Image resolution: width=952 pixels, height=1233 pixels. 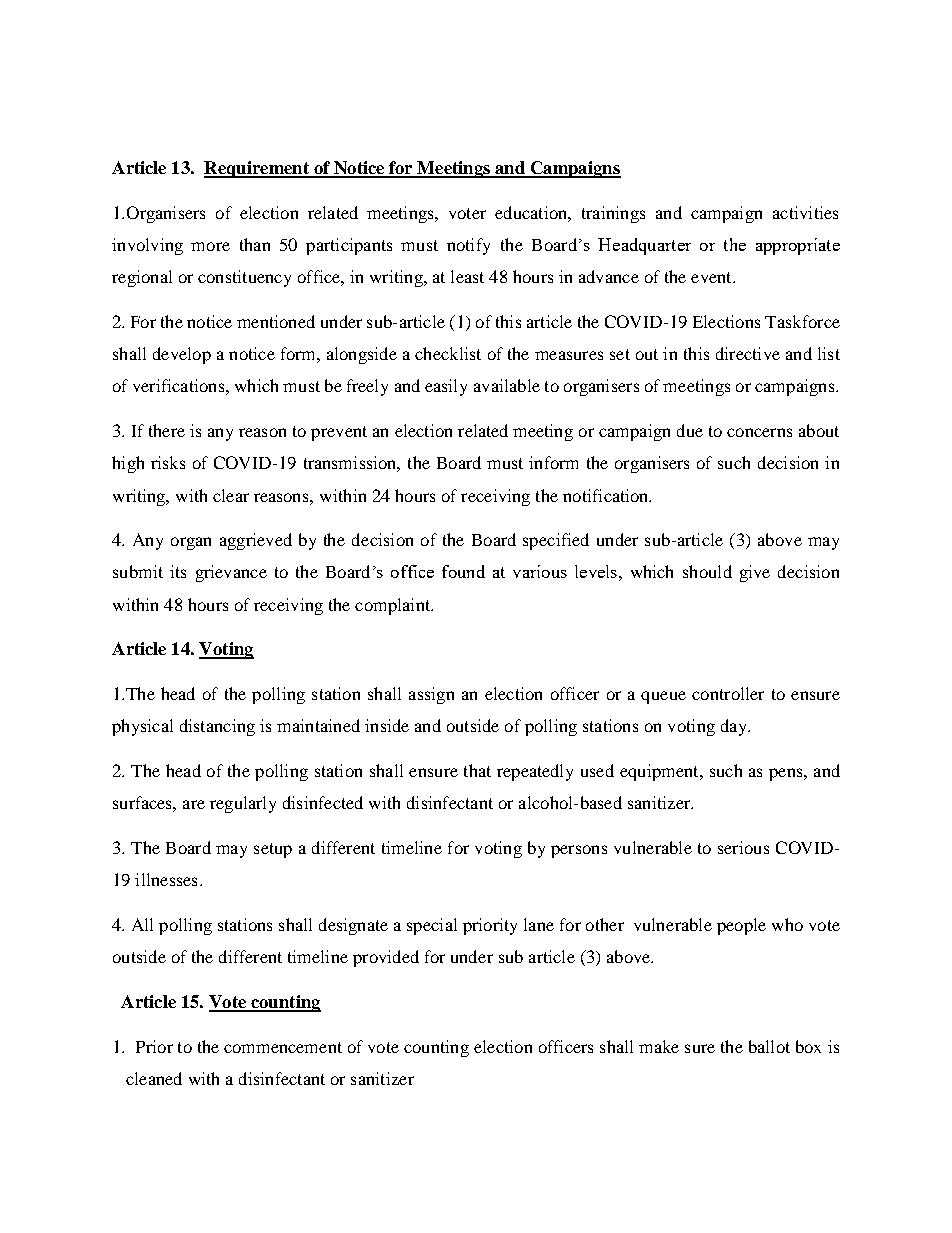 What do you see at coordinates (257, 169) in the screenshot?
I see `Requirement` at bounding box center [257, 169].
